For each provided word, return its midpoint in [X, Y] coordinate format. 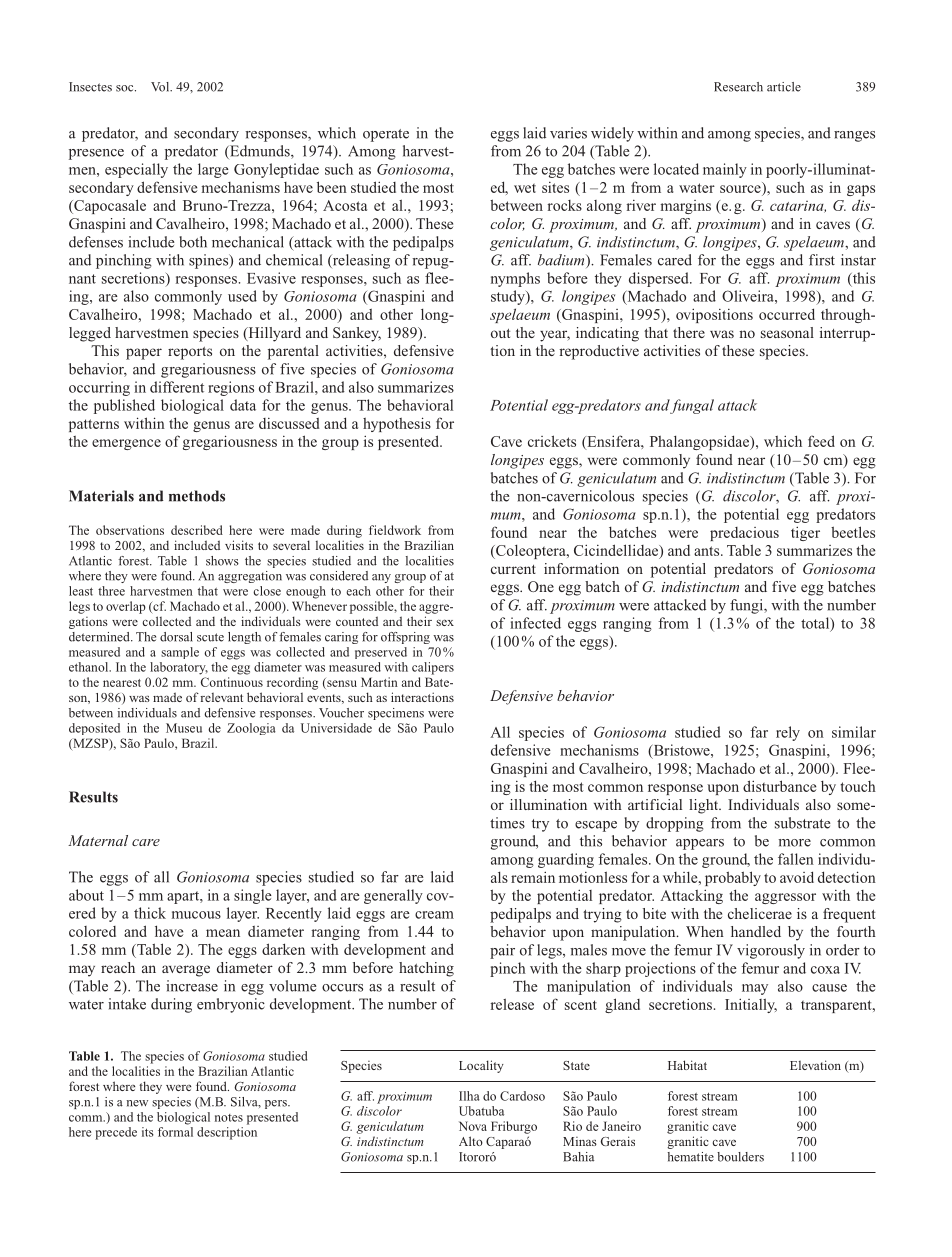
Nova [473, 1126]
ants [708, 551]
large [213, 170]
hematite [691, 1157]
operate [386, 135]
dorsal [176, 637]
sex [445, 622]
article [784, 87]
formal [175, 1132]
